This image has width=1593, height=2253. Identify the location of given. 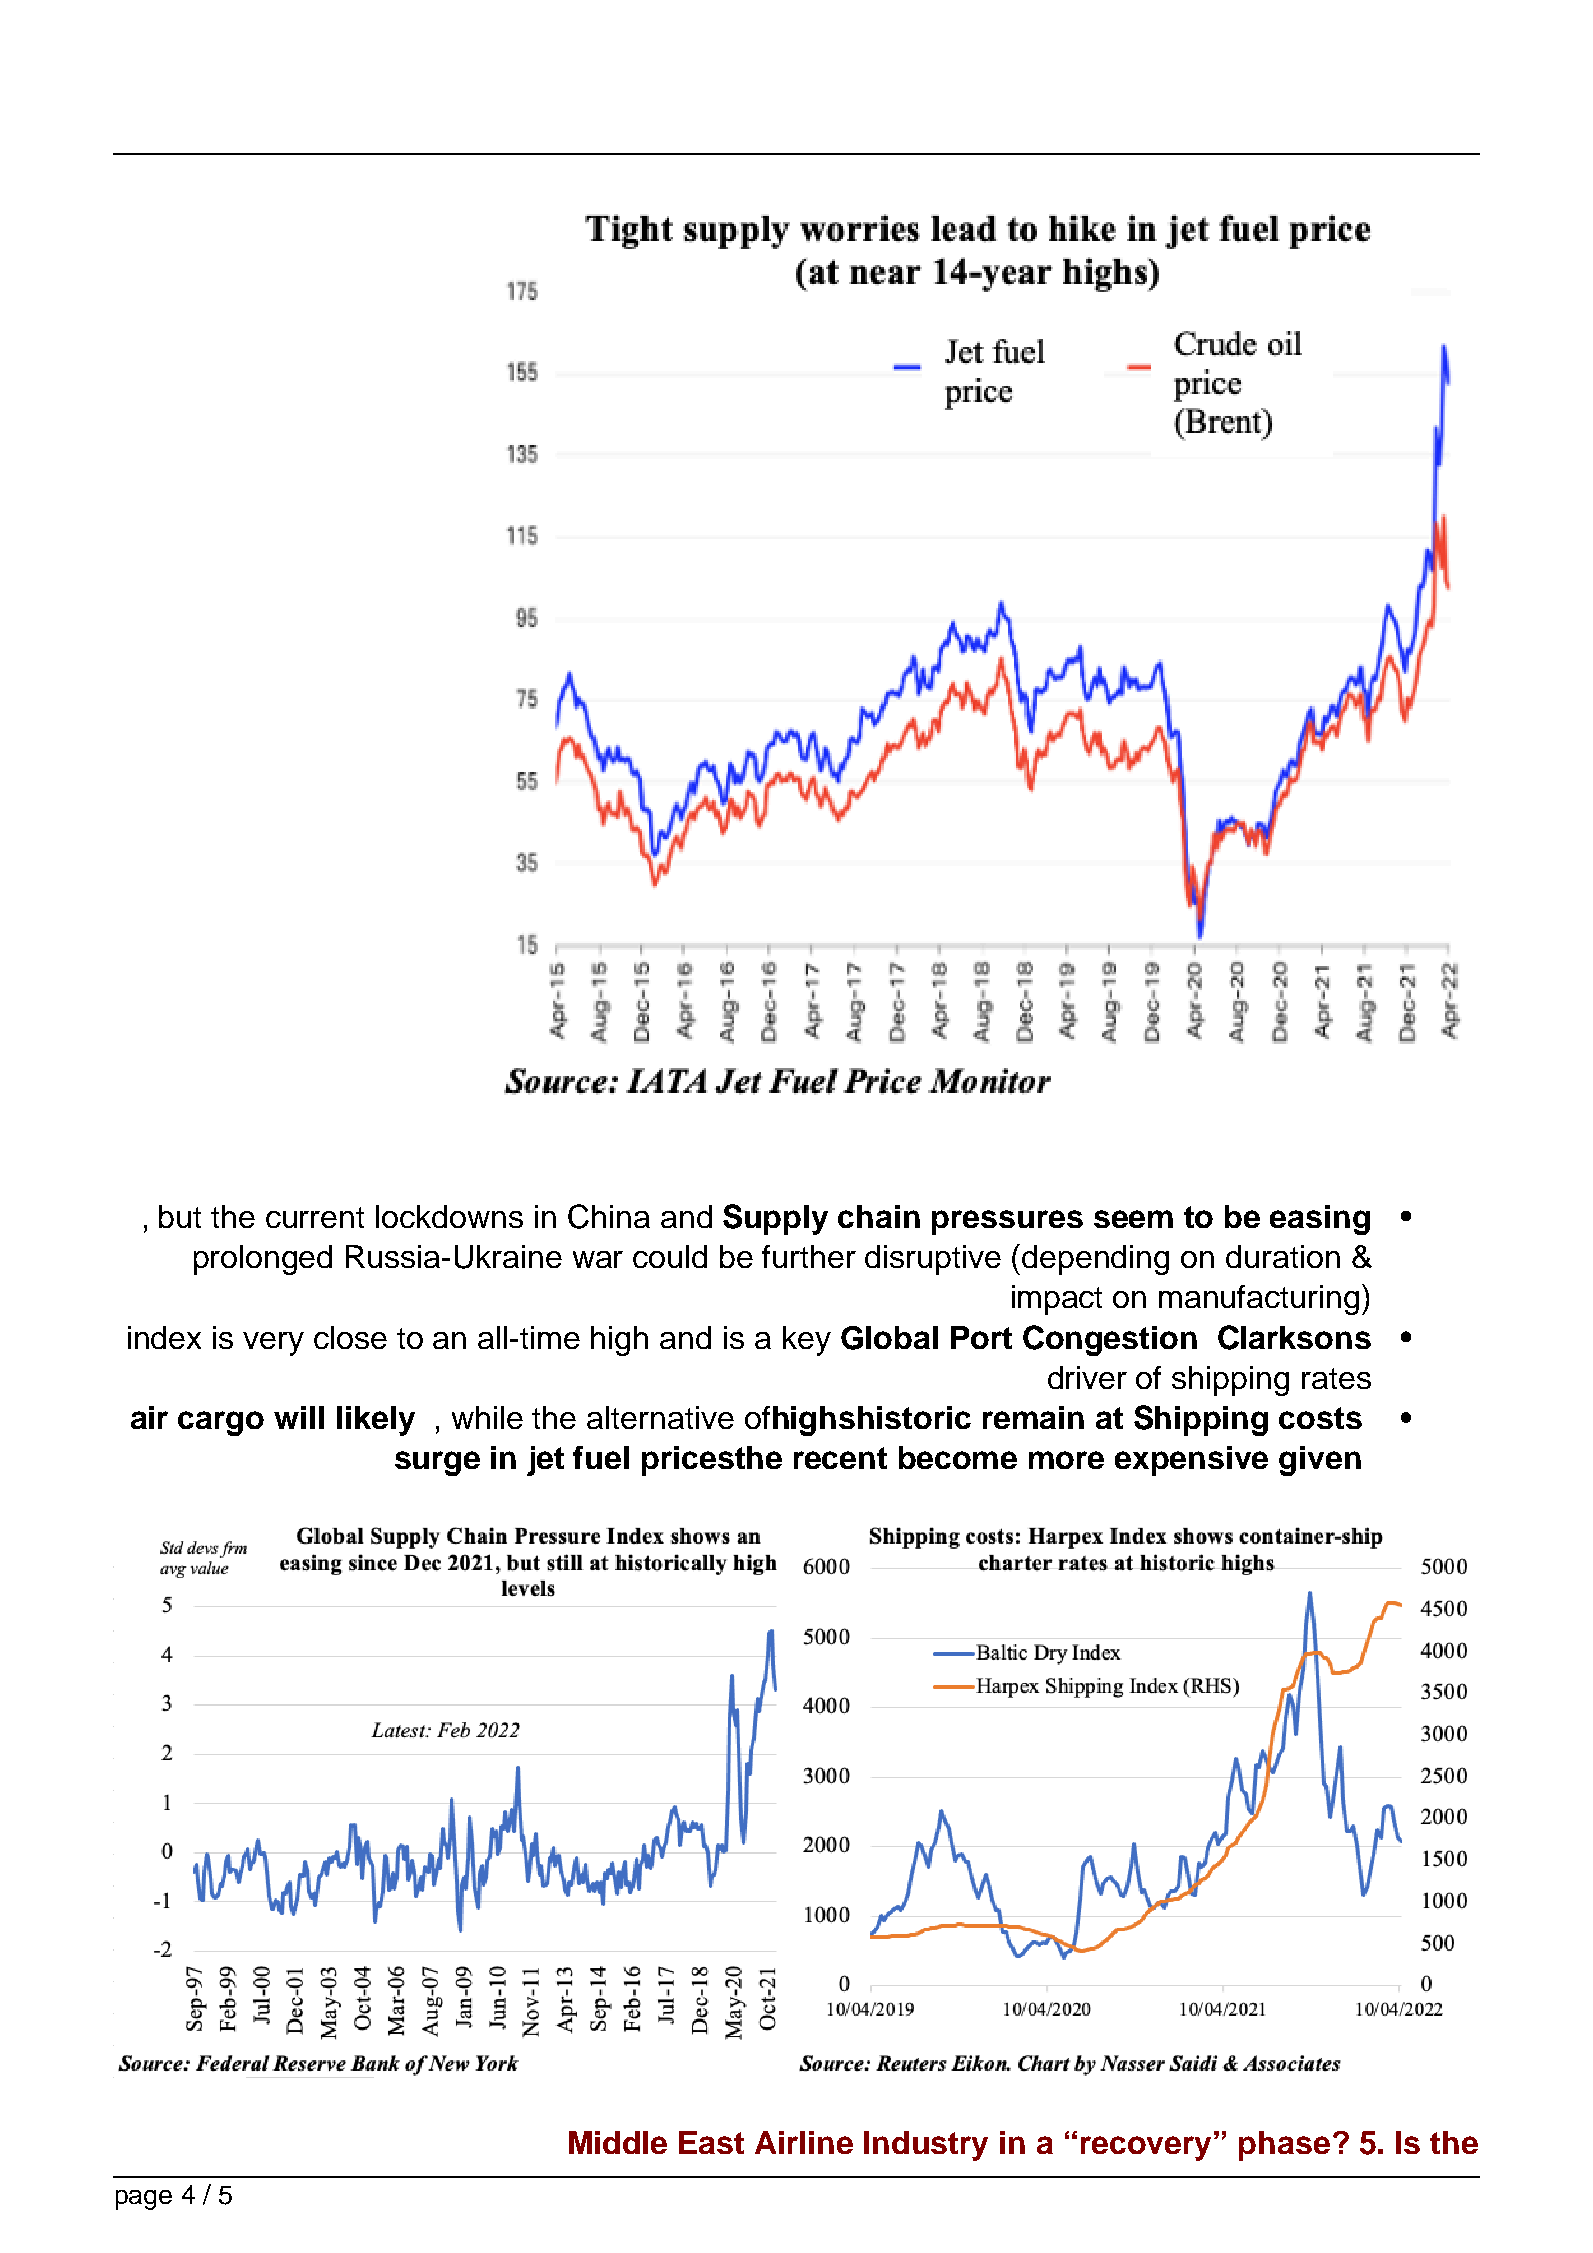
(1320, 1461).
